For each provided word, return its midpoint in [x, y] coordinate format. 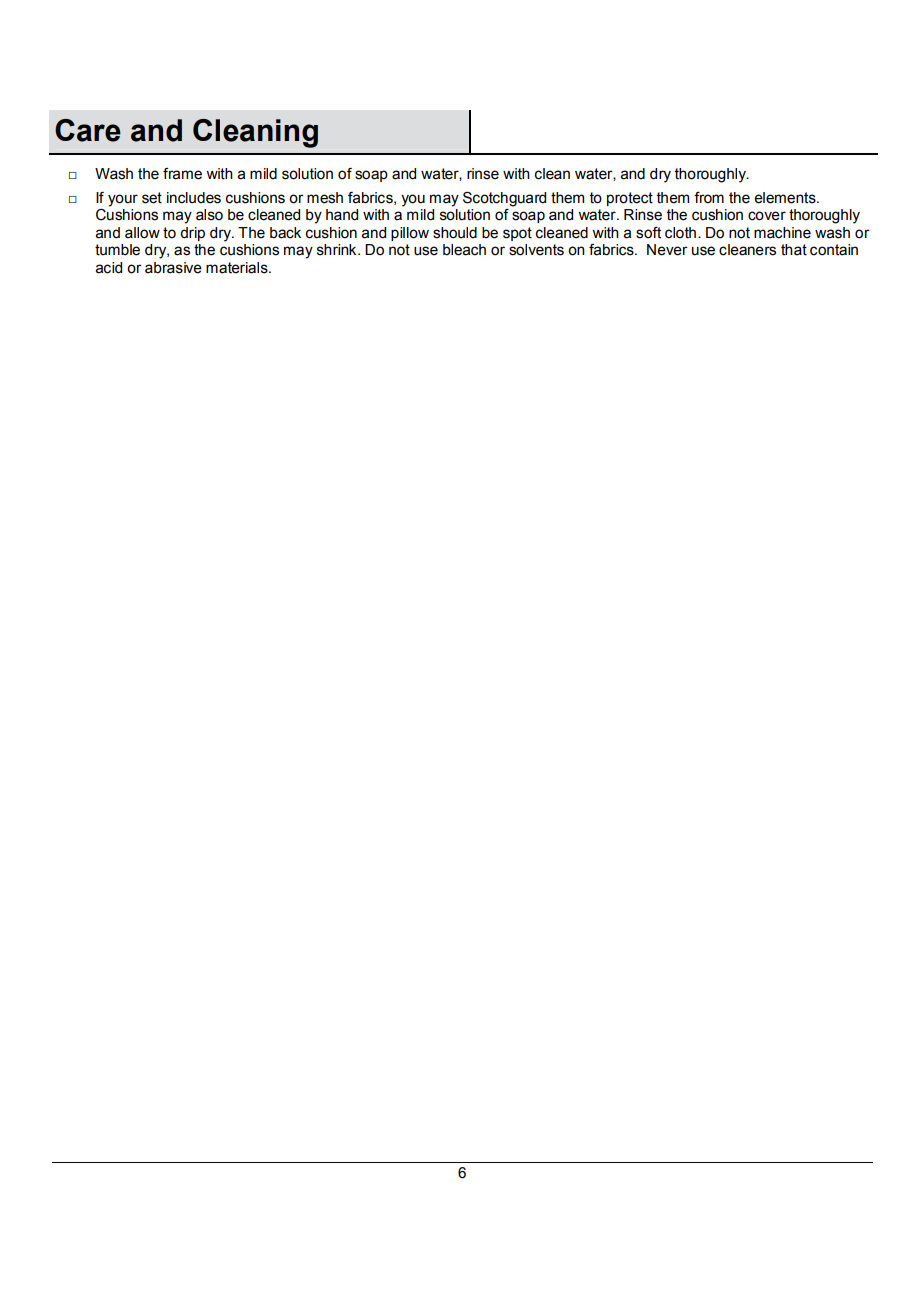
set [152, 198]
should [455, 233]
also [209, 215]
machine [782, 233]
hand [342, 215]
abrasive [173, 268]
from [709, 198]
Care [88, 130]
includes [194, 198]
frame [182, 174]
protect [630, 199]
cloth [680, 233]
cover [767, 216]
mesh [325, 198]
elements [786, 198]
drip [192, 234]
